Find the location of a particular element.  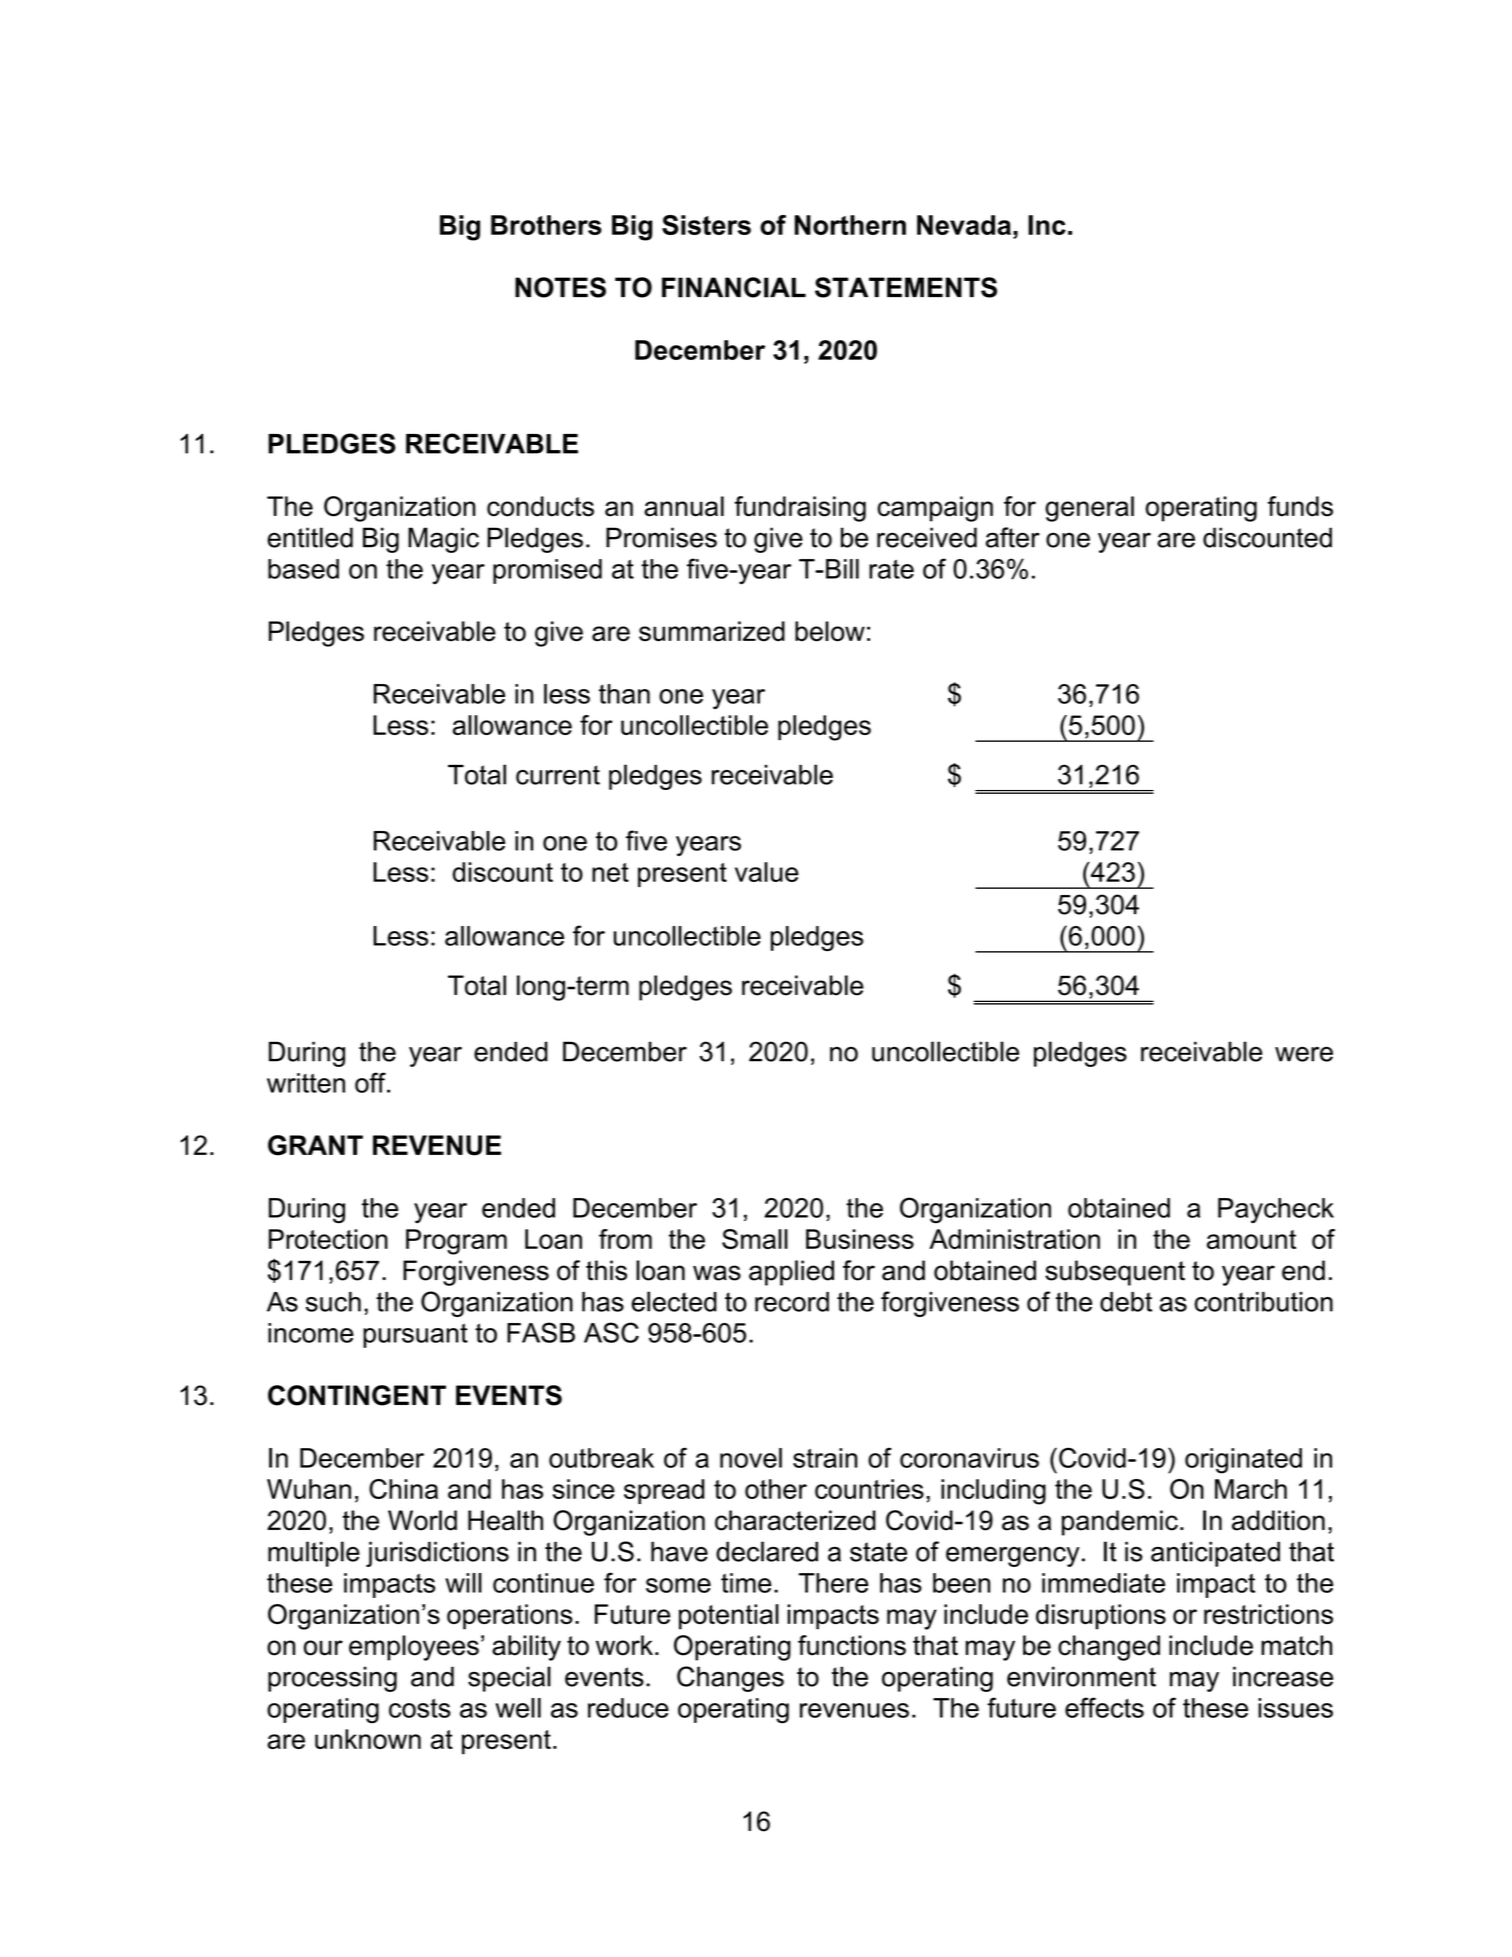

below is located at coordinates (830, 631).
